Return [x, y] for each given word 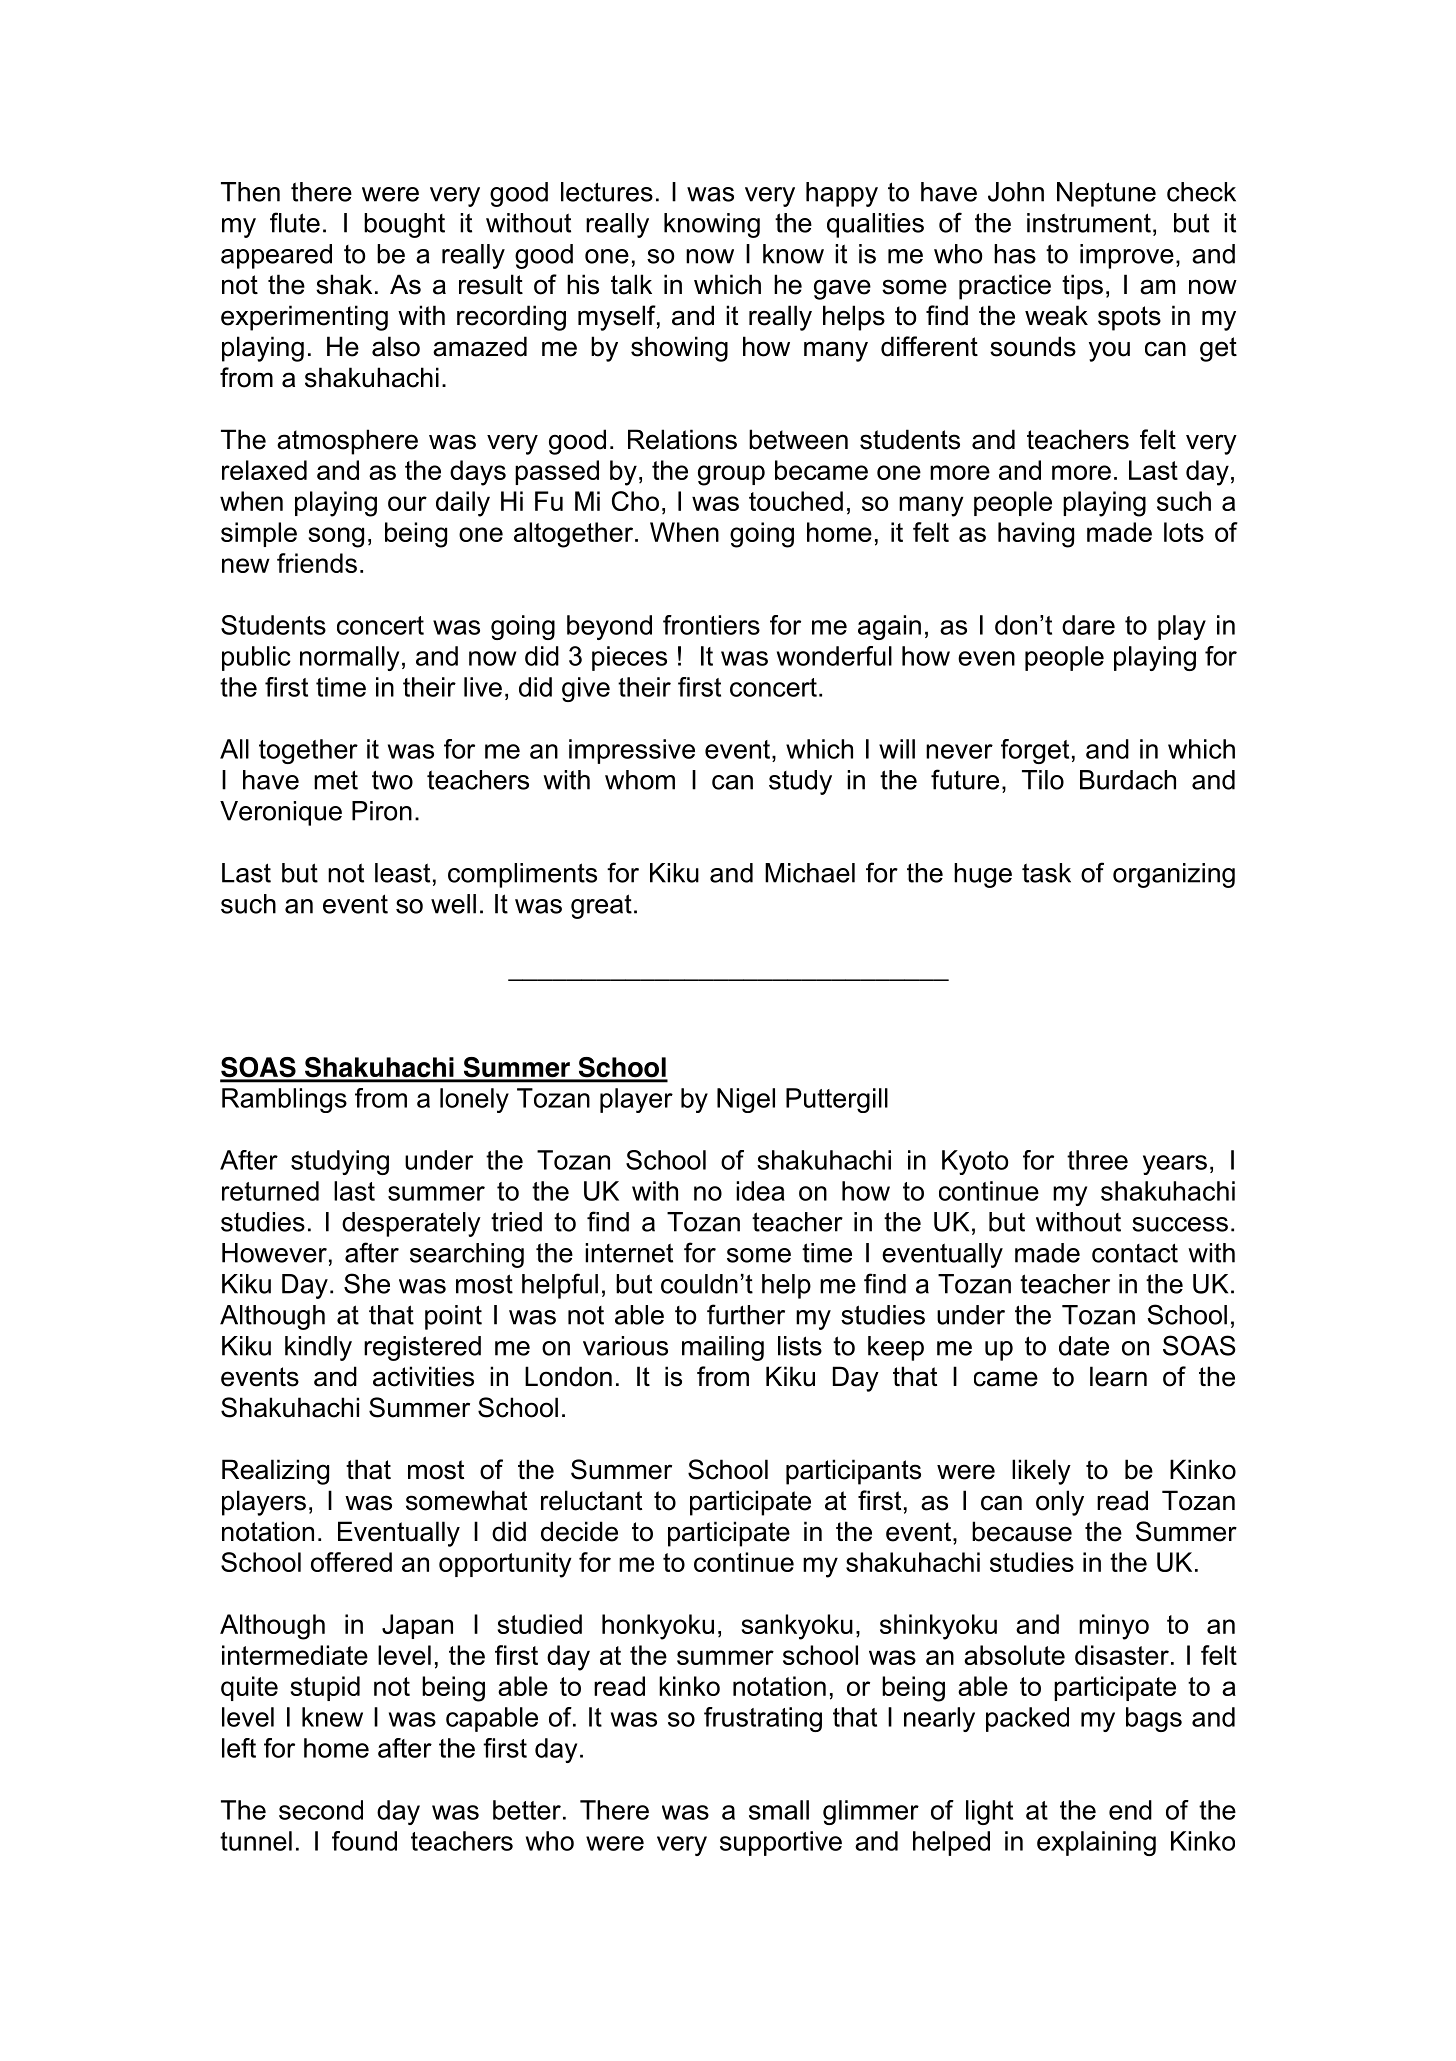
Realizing [275, 1472]
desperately [411, 1224]
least [402, 873]
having [1036, 535]
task [1046, 873]
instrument [1089, 223]
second [321, 1810]
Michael [810, 873]
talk [631, 284]
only [1060, 1503]
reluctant [591, 1500]
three [1097, 1160]
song [336, 537]
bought [404, 225]
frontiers [711, 625]
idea [760, 1191]
